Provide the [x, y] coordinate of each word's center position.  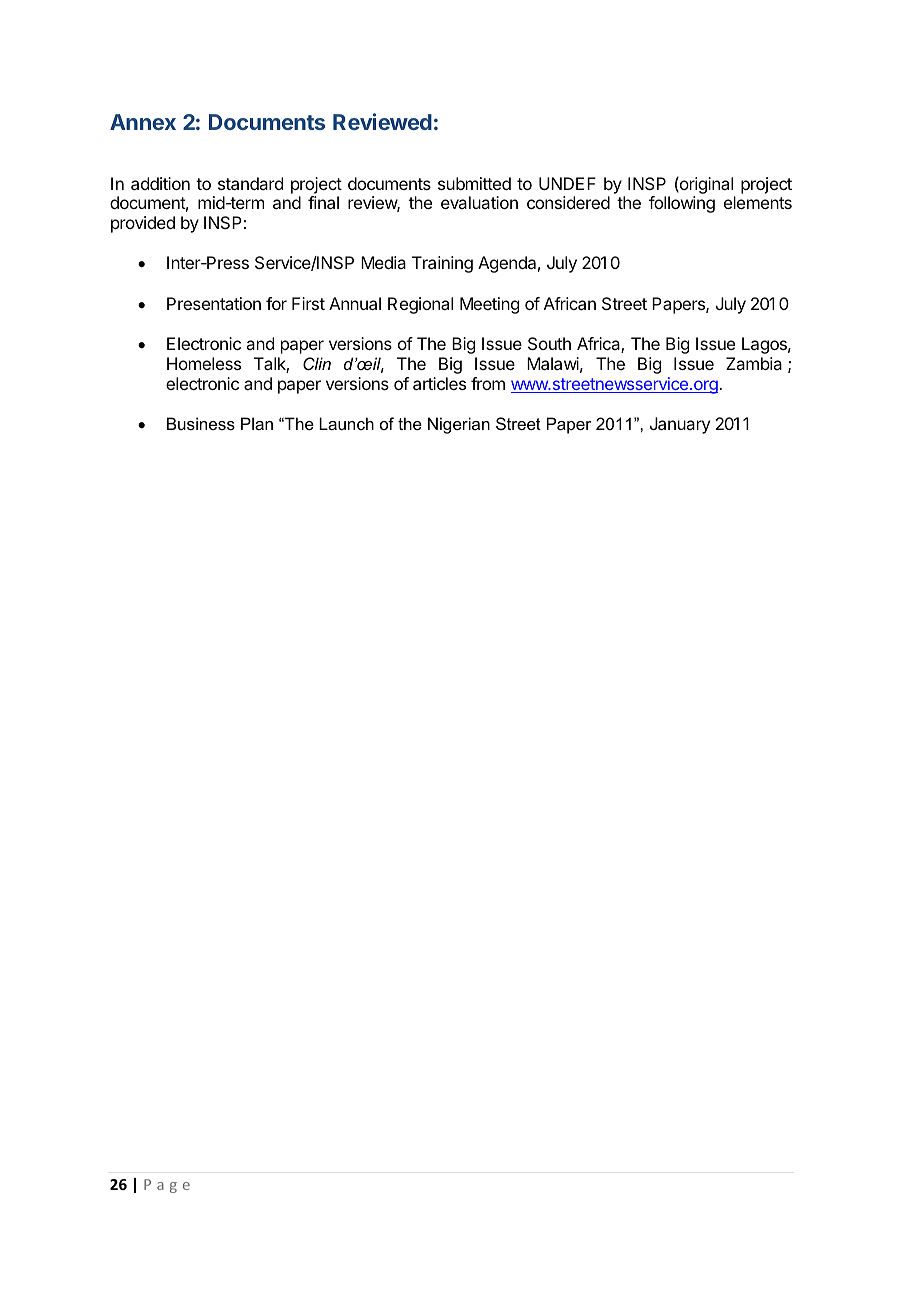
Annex [143, 122]
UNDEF [567, 183]
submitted [474, 183]
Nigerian [459, 425]
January [680, 425]
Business [201, 423]
